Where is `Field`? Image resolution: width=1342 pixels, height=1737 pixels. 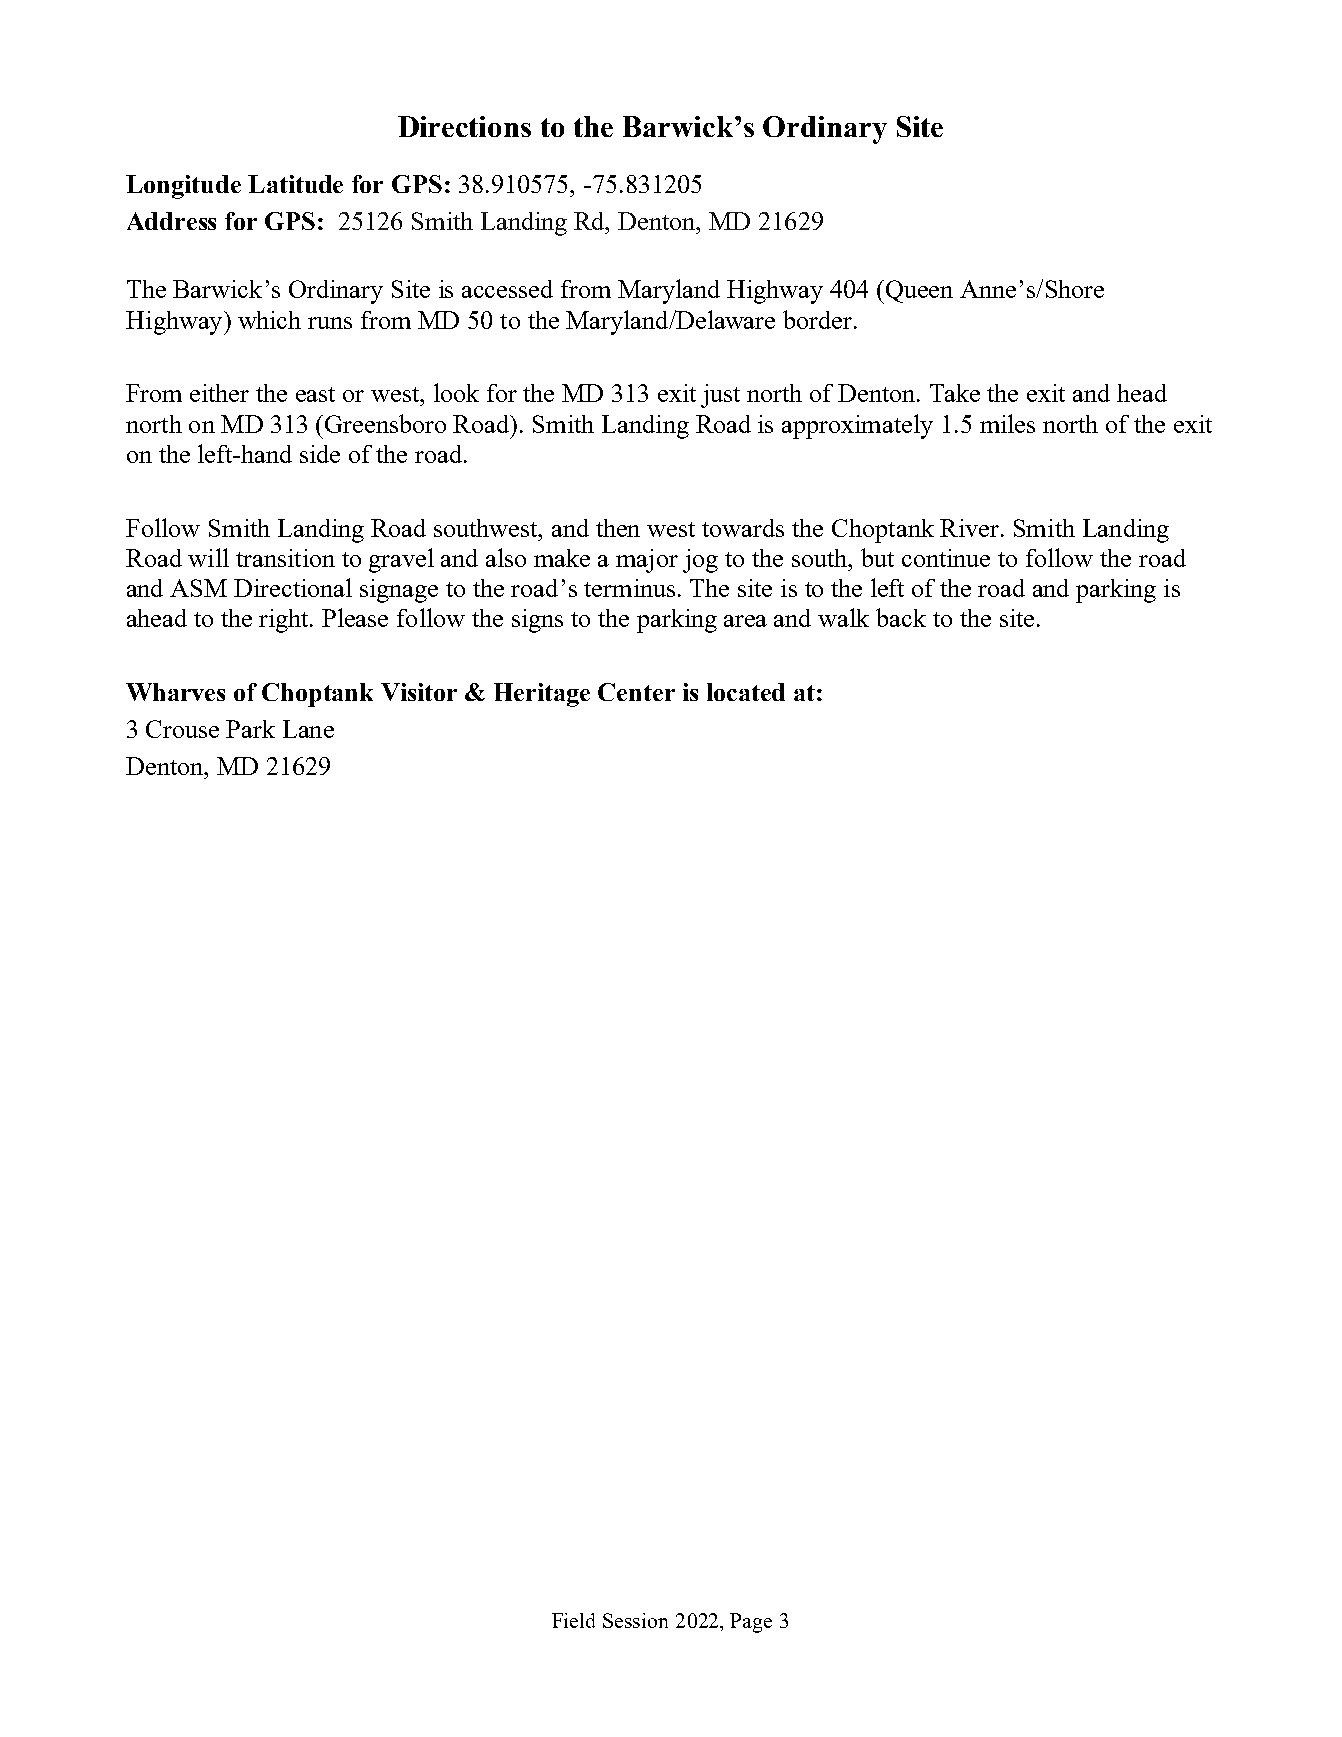
Field is located at coordinates (573, 1620).
